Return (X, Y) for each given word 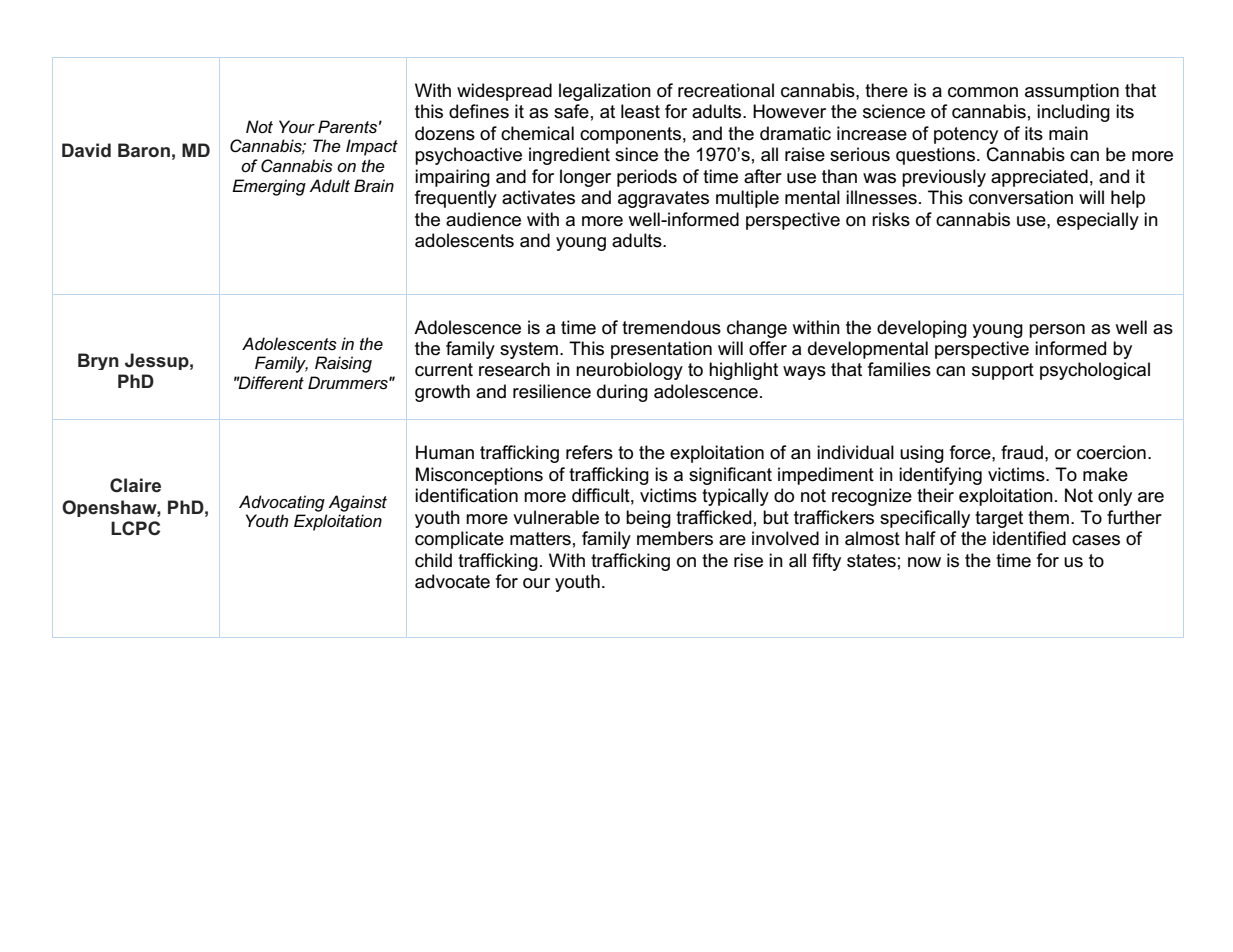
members (675, 538)
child (433, 560)
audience (483, 219)
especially (1098, 221)
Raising (343, 364)
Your (297, 126)
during (622, 393)
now (924, 562)
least (640, 111)
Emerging (269, 187)
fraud (1022, 452)
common (983, 92)
